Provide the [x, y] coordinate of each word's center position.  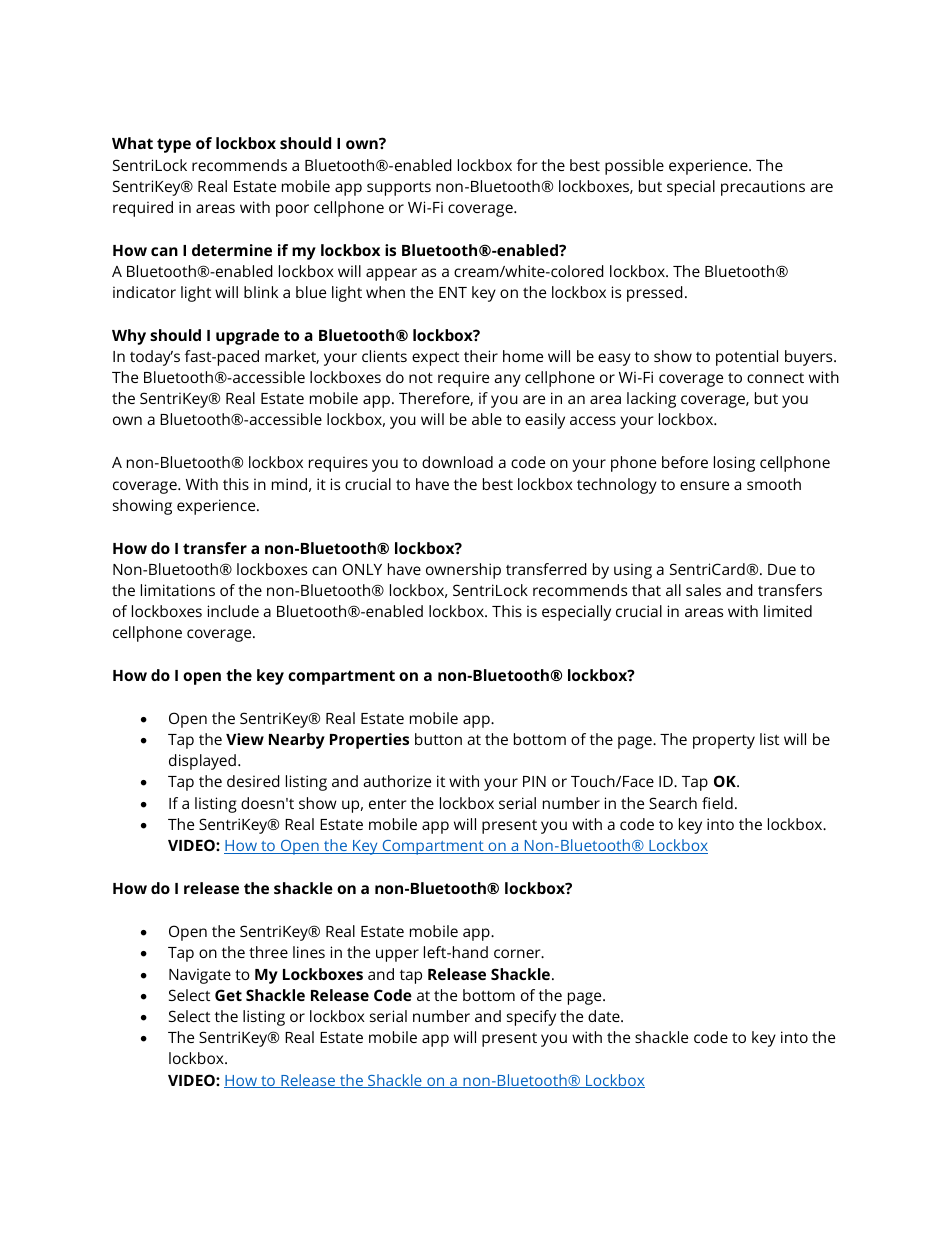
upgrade [247, 337]
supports [399, 189]
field [717, 803]
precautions [763, 188]
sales [703, 590]
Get [228, 995]
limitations [178, 590]
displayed [202, 762]
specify [531, 1018]
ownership [463, 571]
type [174, 145]
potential [747, 358]
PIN [534, 781]
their [481, 356]
